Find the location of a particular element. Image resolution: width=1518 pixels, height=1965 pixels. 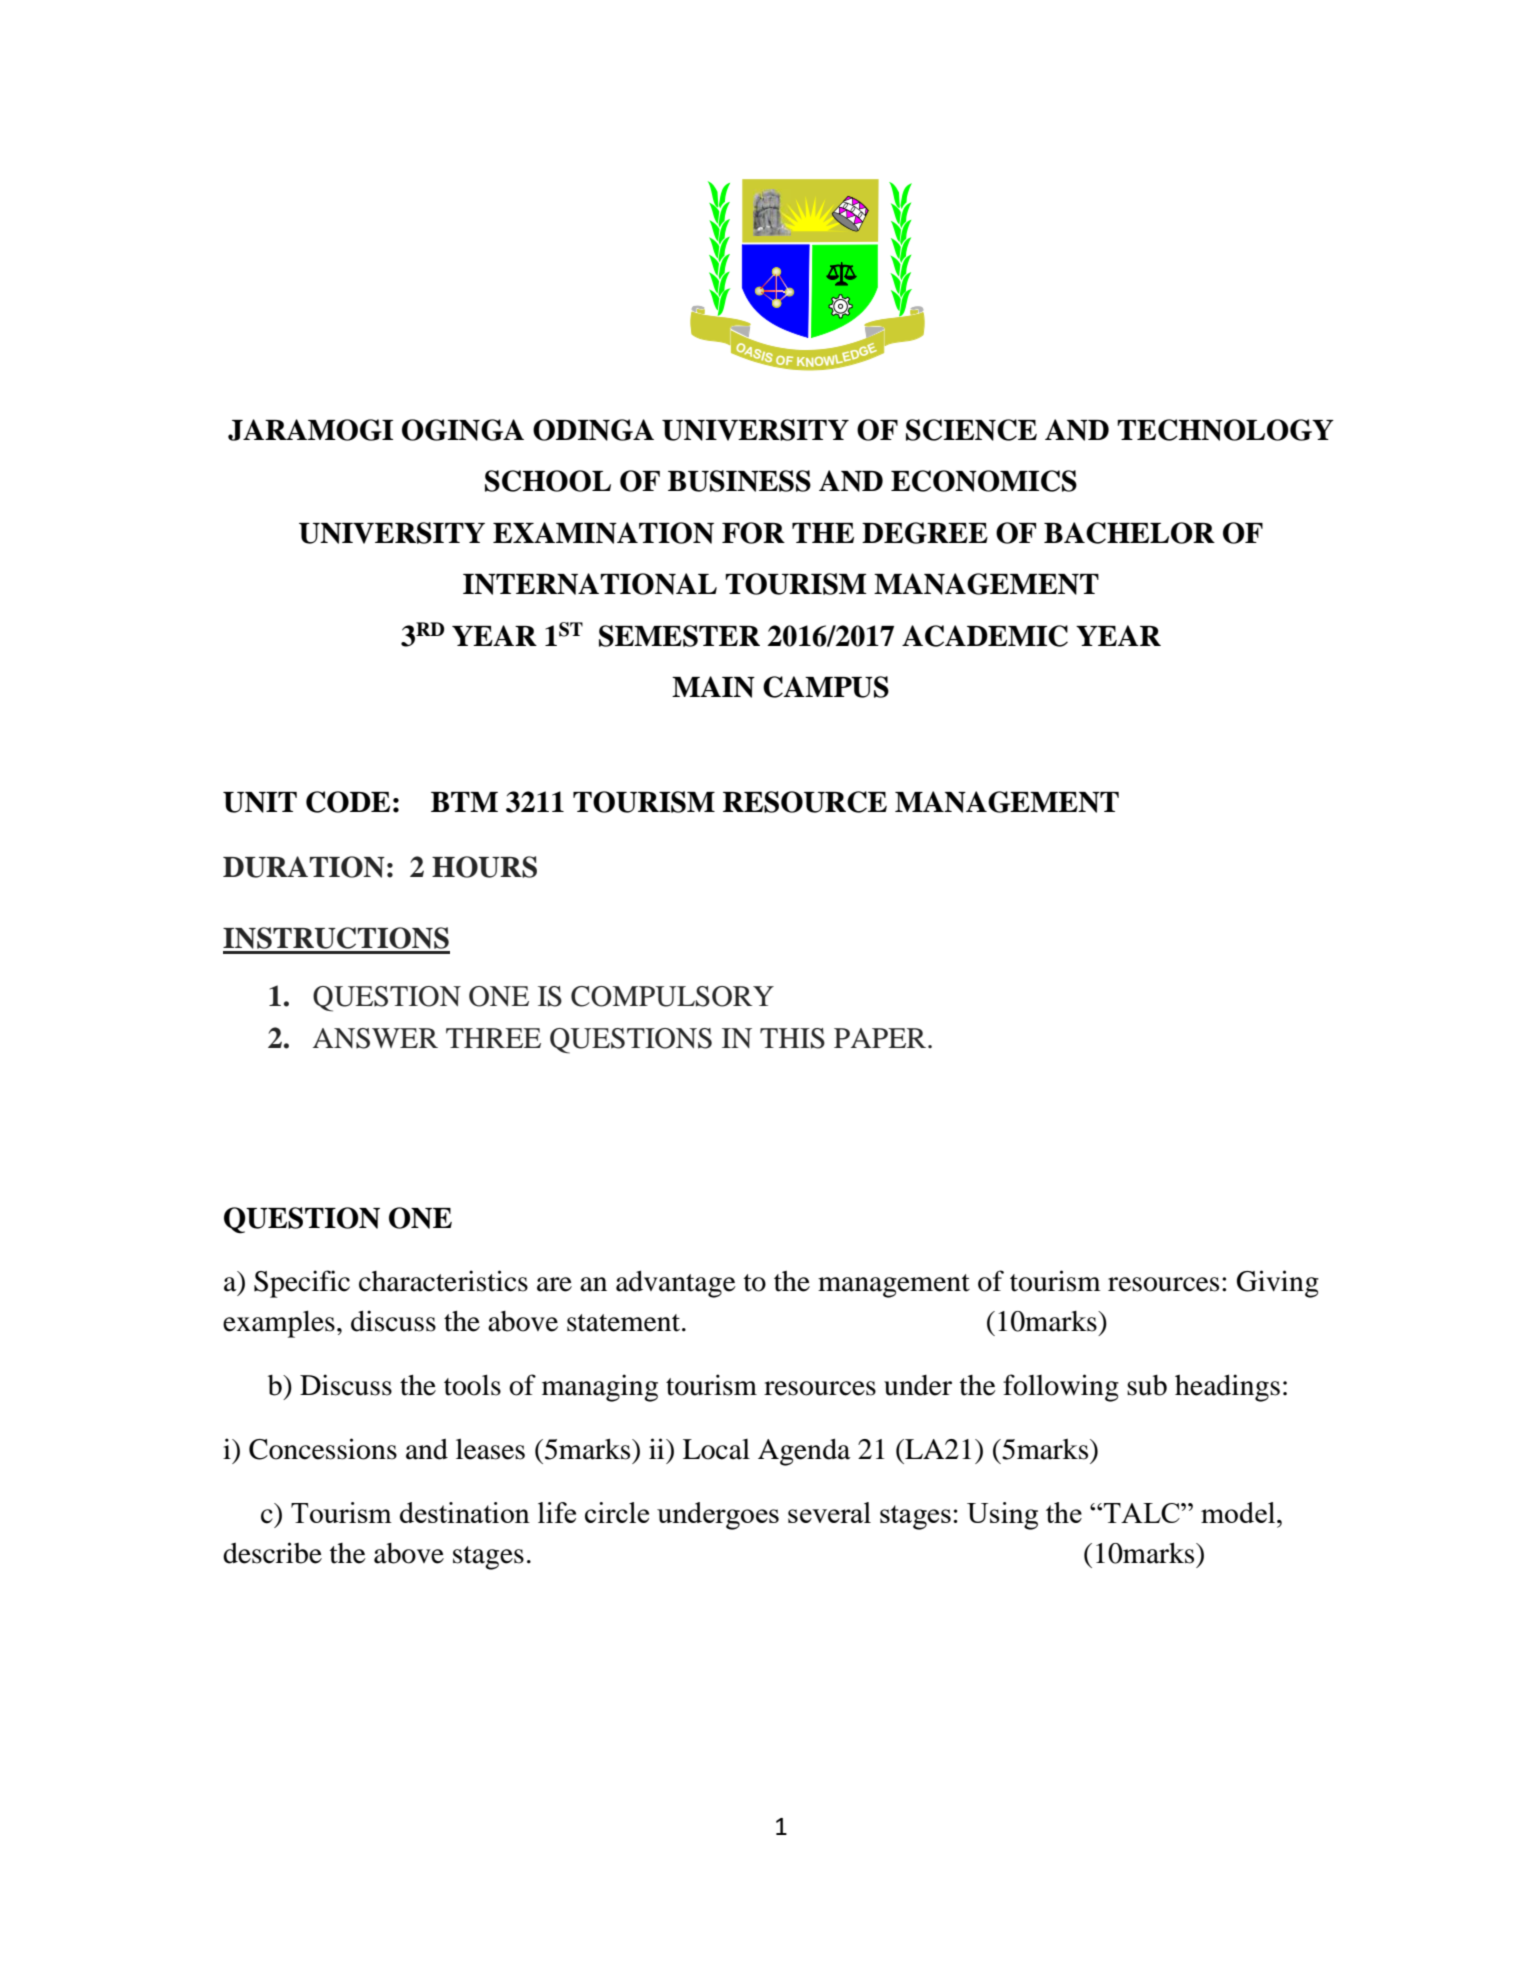

destination is located at coordinates (465, 1512).
